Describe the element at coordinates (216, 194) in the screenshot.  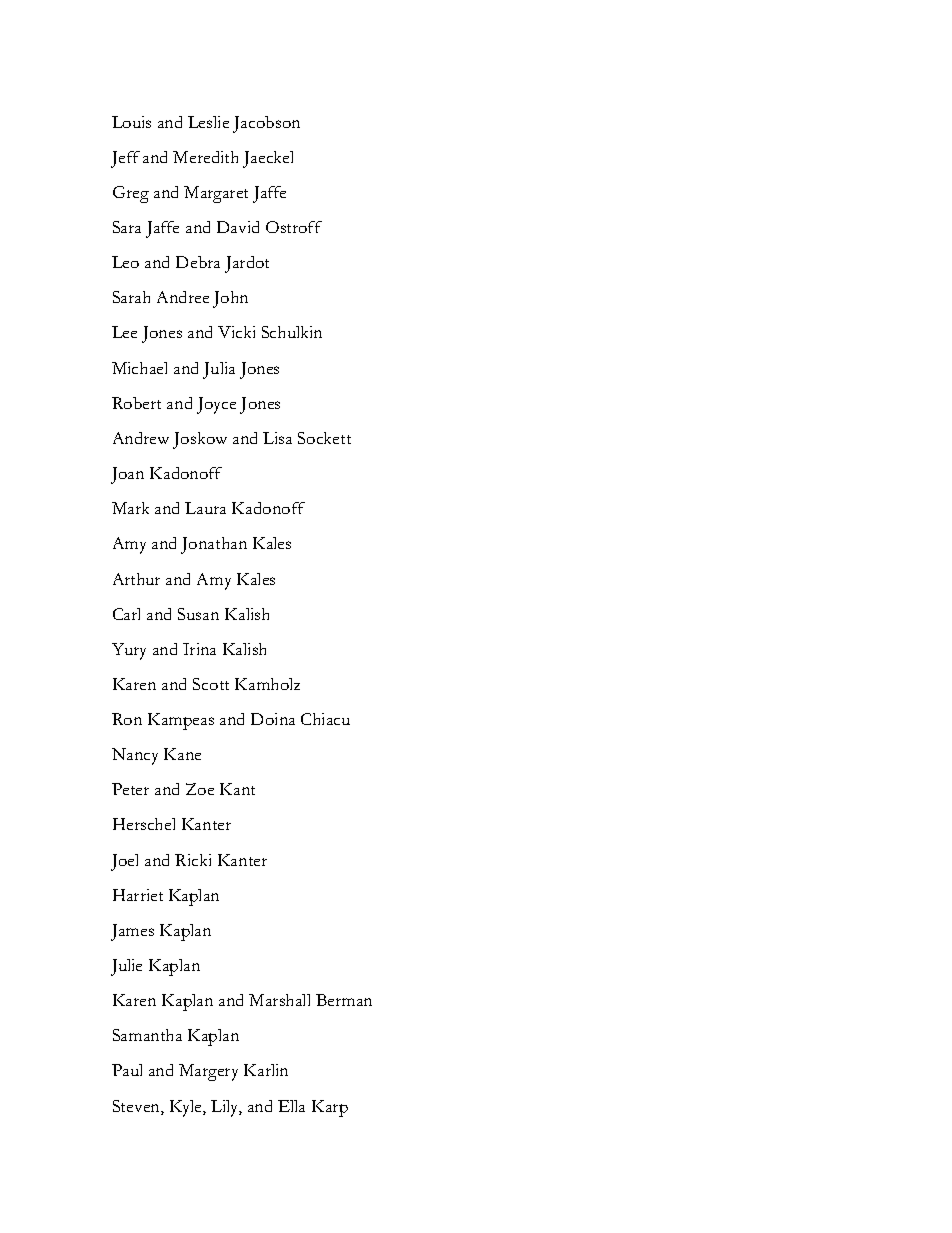
I see `Margaret` at that location.
